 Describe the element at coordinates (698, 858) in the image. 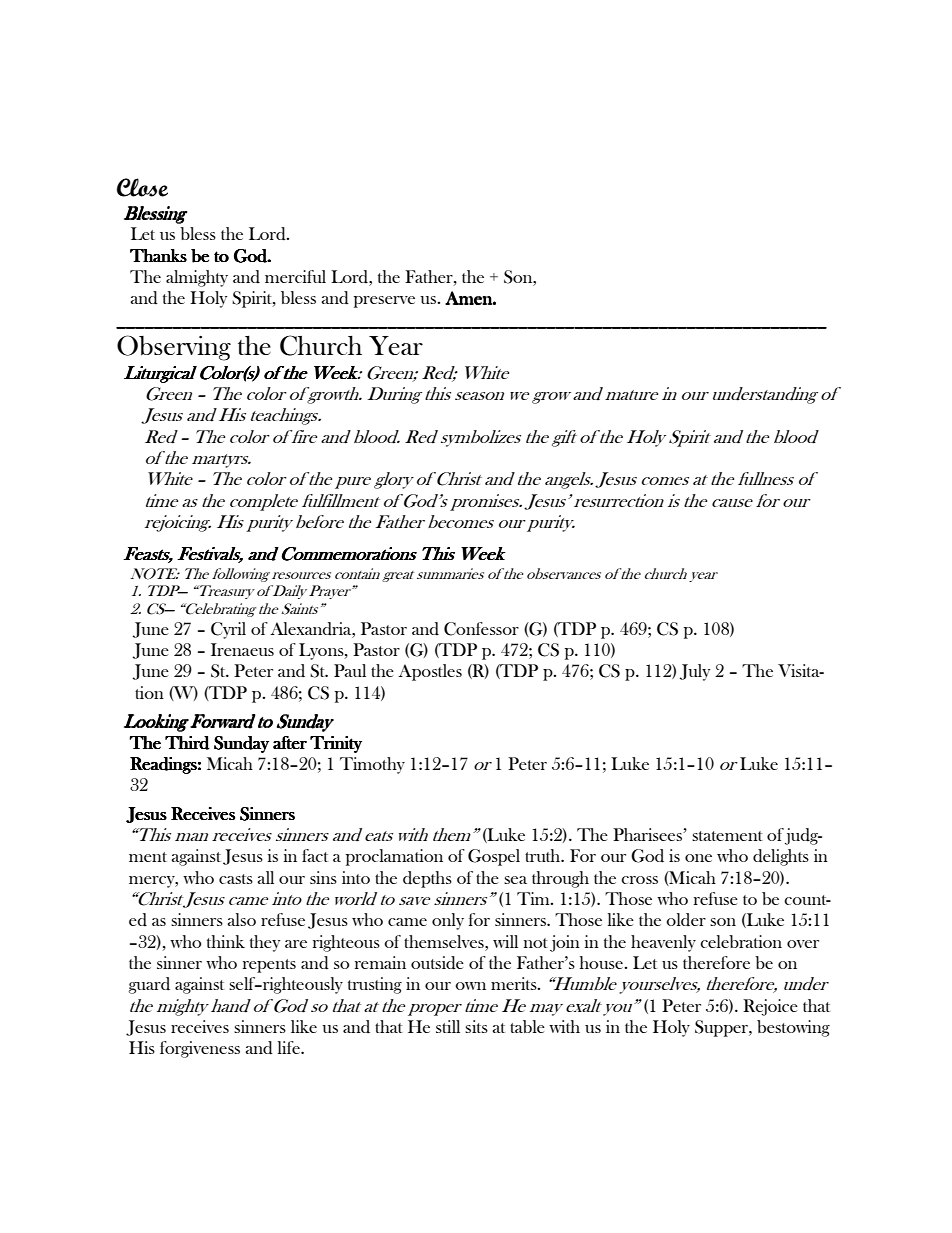

I see `one` at that location.
